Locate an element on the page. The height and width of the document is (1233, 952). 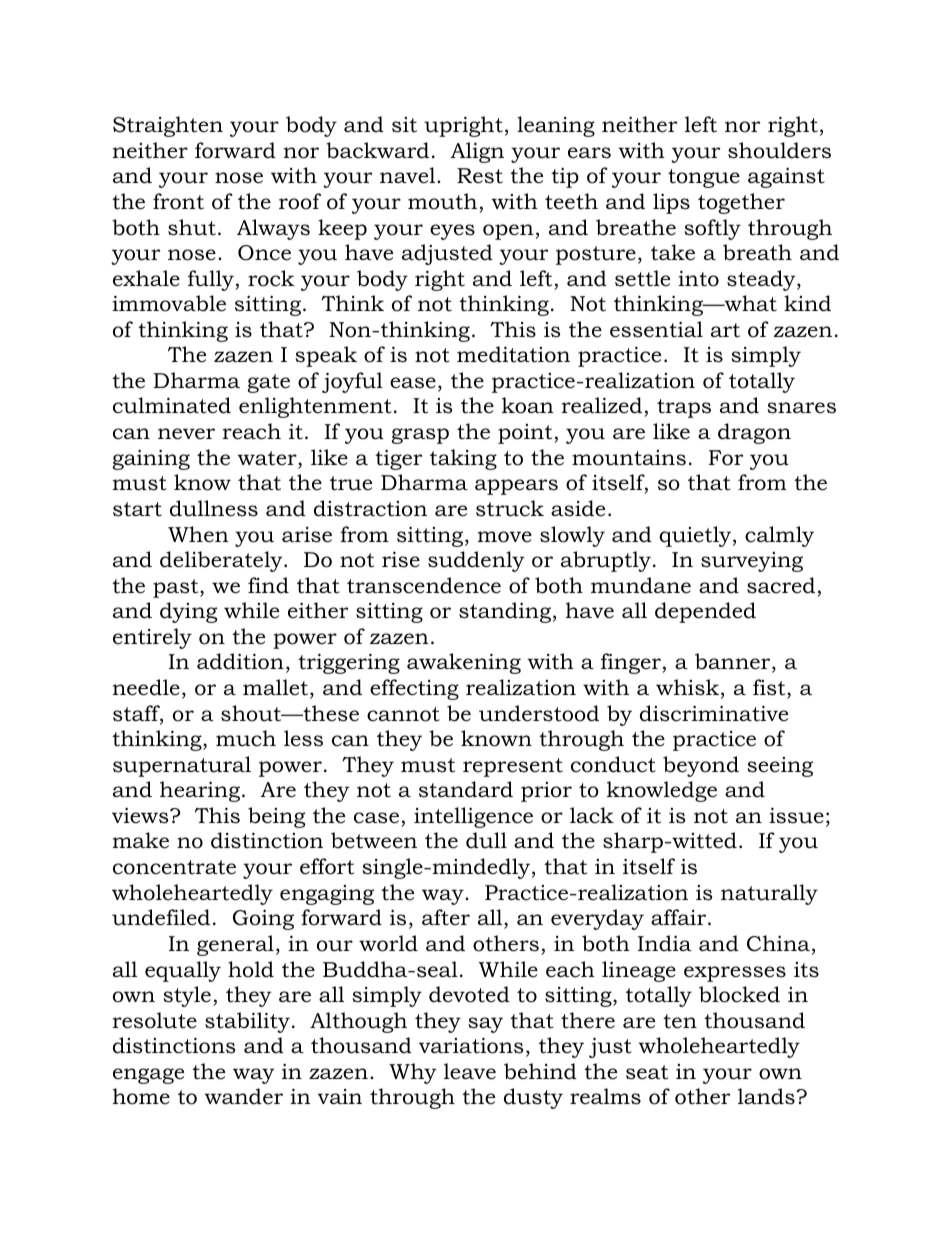
tongue is located at coordinates (704, 178).
